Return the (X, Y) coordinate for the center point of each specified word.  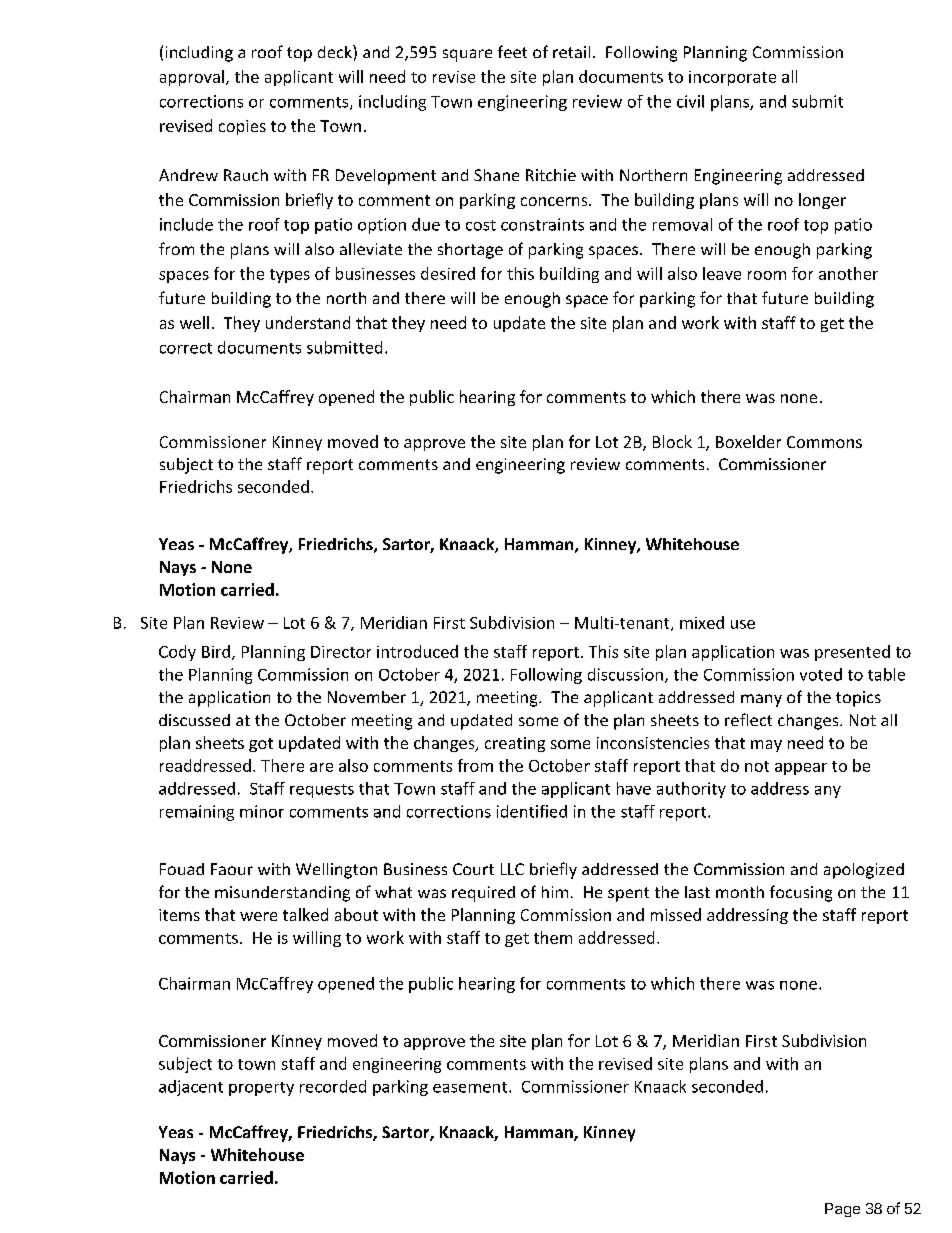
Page (842, 1210)
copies (242, 127)
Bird (216, 651)
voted (821, 674)
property (261, 1089)
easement (471, 1087)
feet (512, 51)
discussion (625, 674)
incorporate (732, 78)
